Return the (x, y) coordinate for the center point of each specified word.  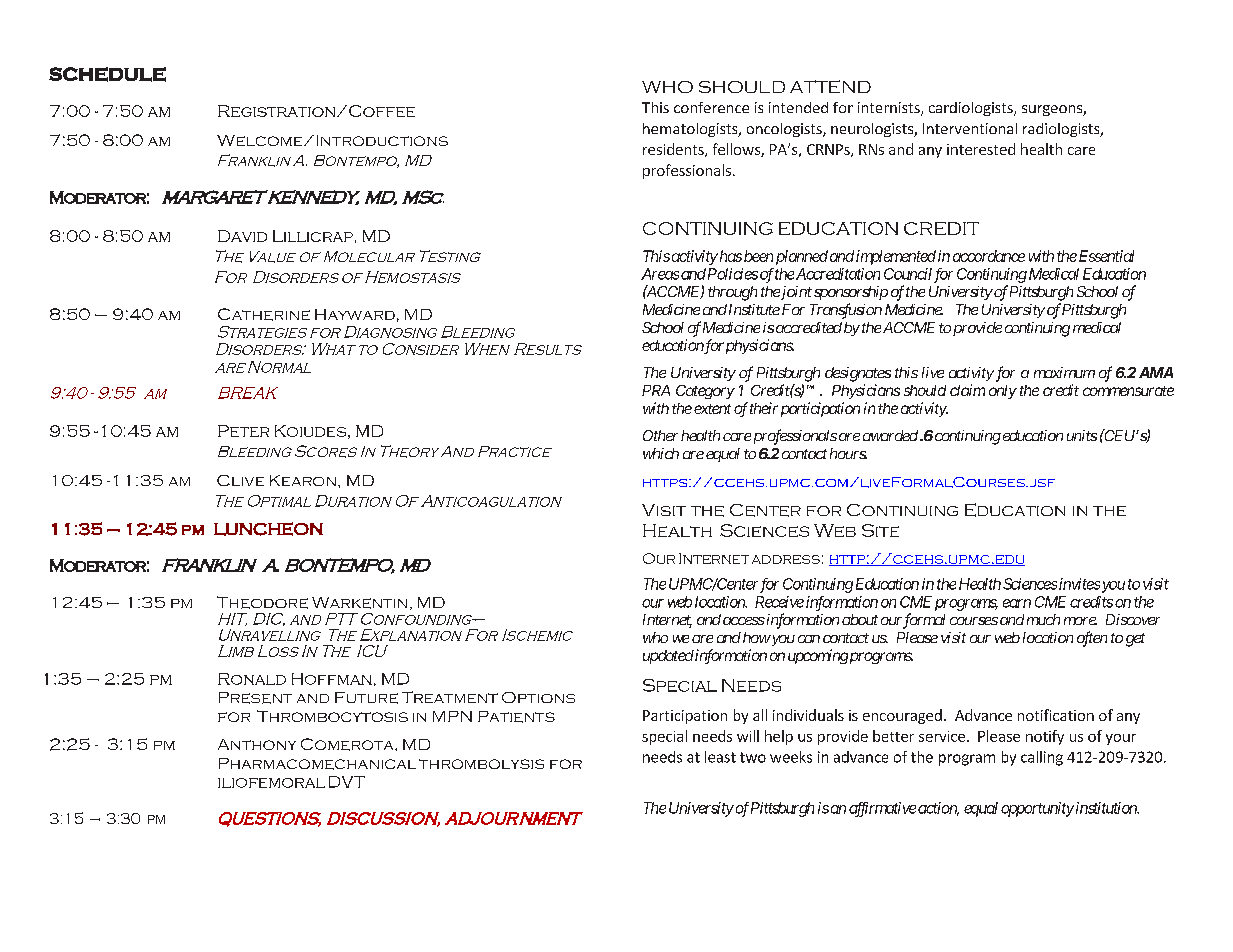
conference (711, 107)
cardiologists (972, 109)
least (720, 757)
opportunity (1037, 809)
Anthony (257, 744)
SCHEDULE (107, 74)
